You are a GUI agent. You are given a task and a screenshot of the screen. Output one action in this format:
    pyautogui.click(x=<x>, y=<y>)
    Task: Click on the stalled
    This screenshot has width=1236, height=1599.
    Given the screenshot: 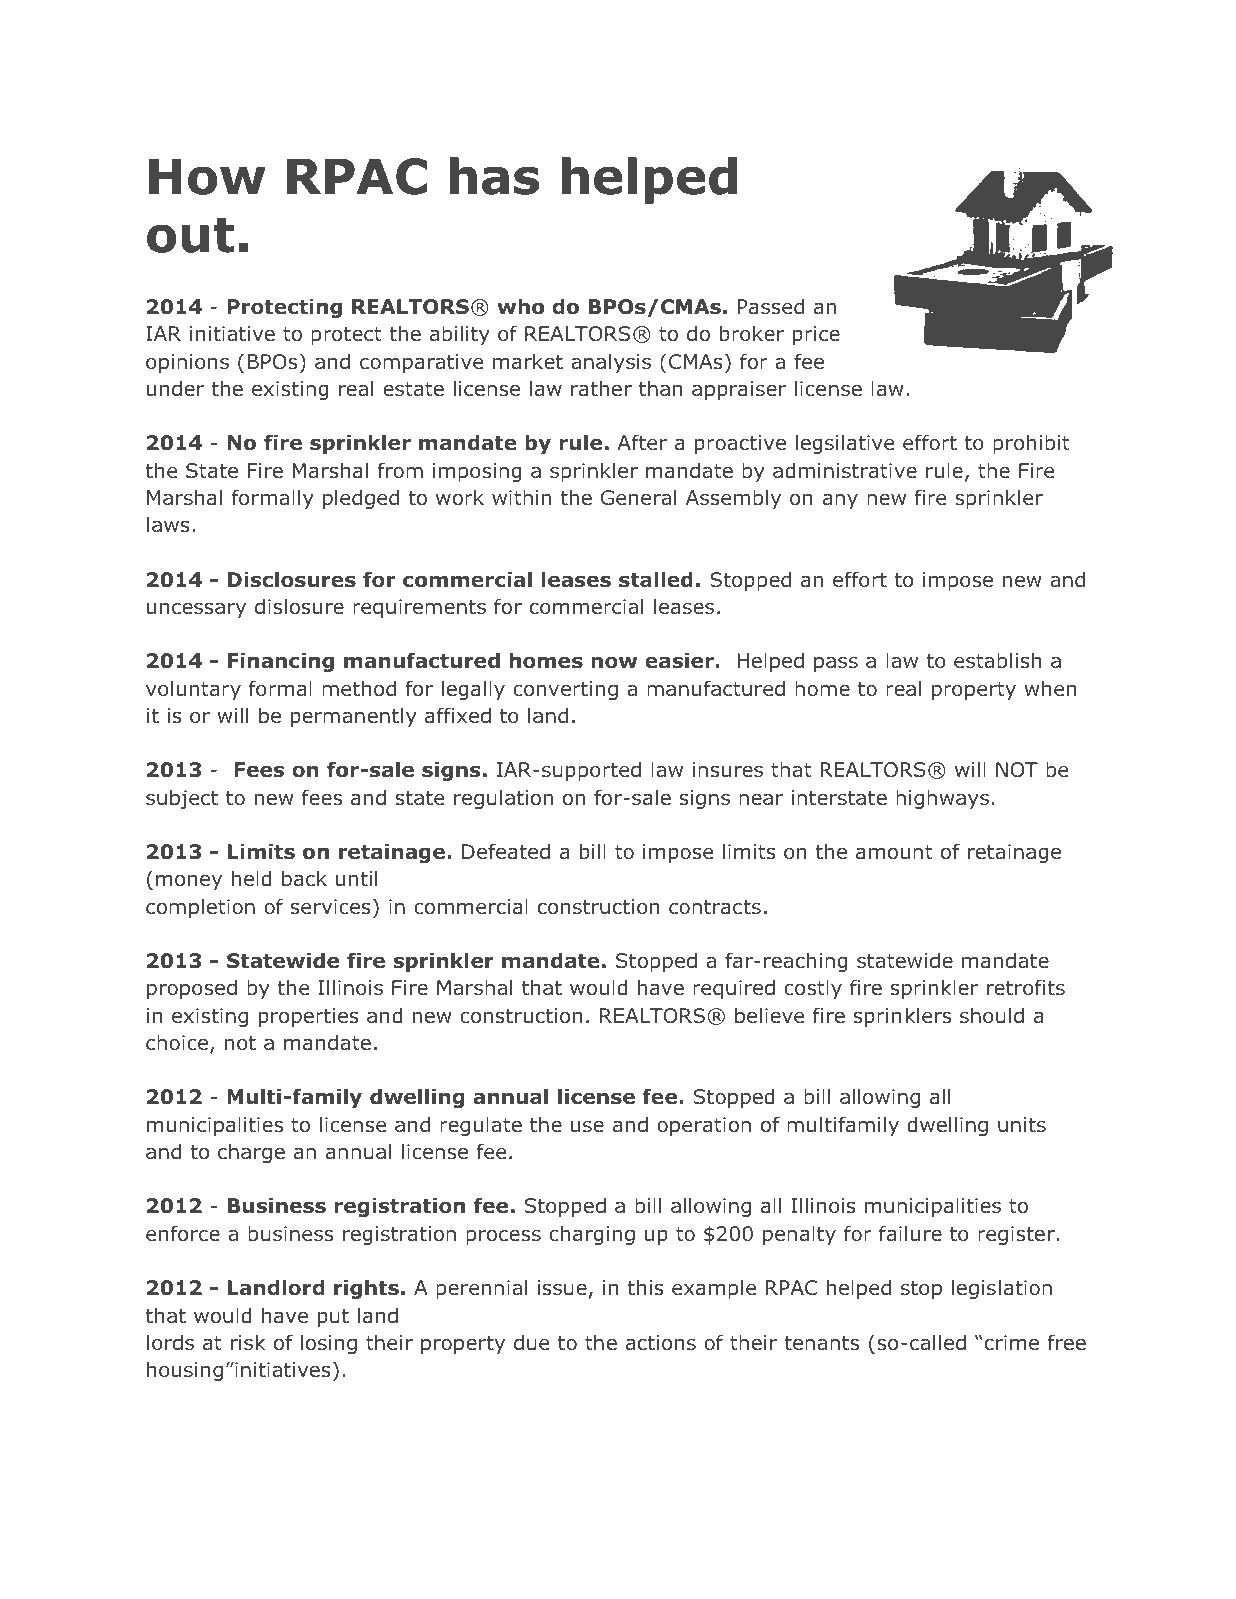 What is the action you would take?
    pyautogui.click(x=656, y=579)
